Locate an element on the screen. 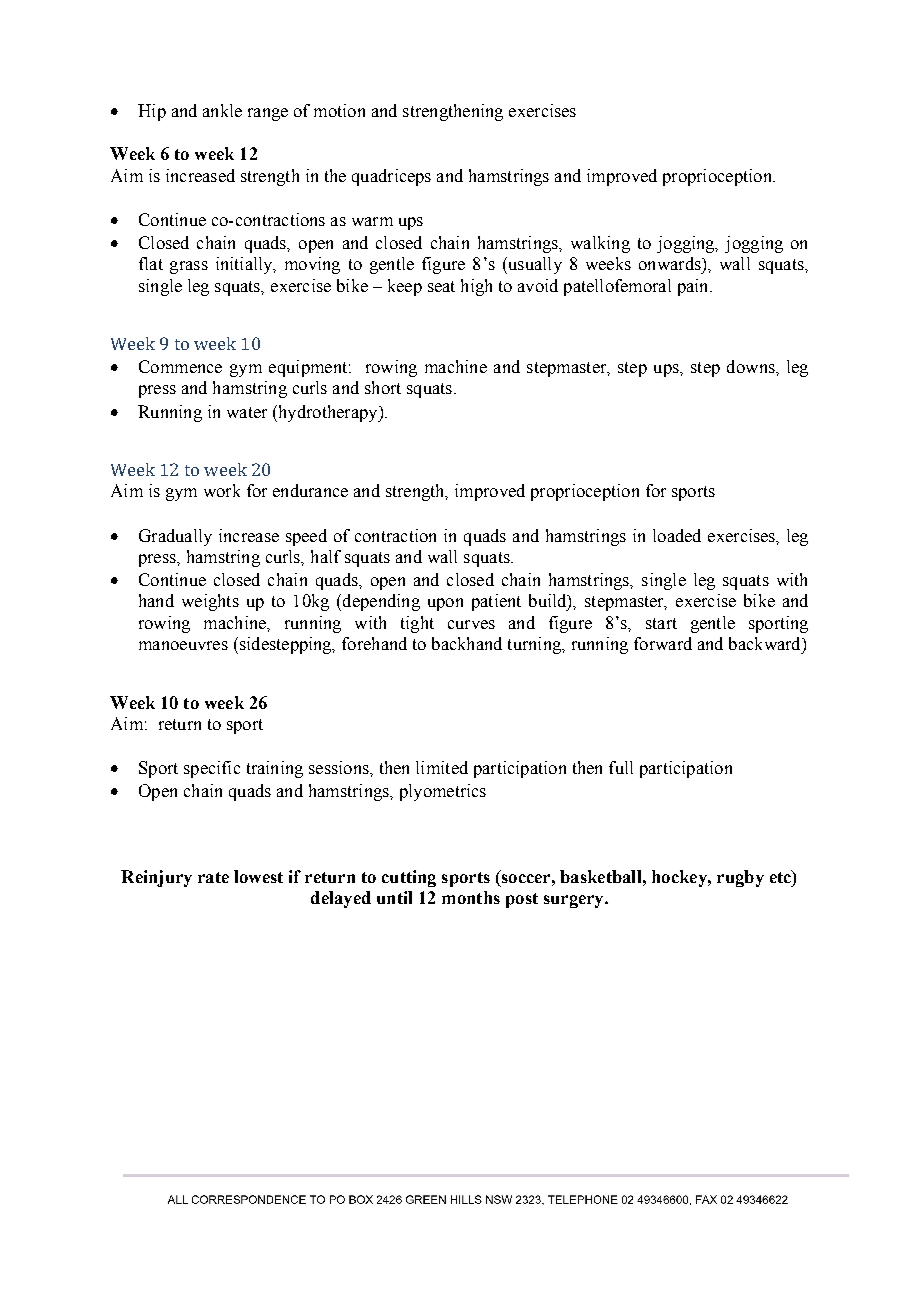 This screenshot has width=924, height=1308. ankle is located at coordinates (222, 110).
